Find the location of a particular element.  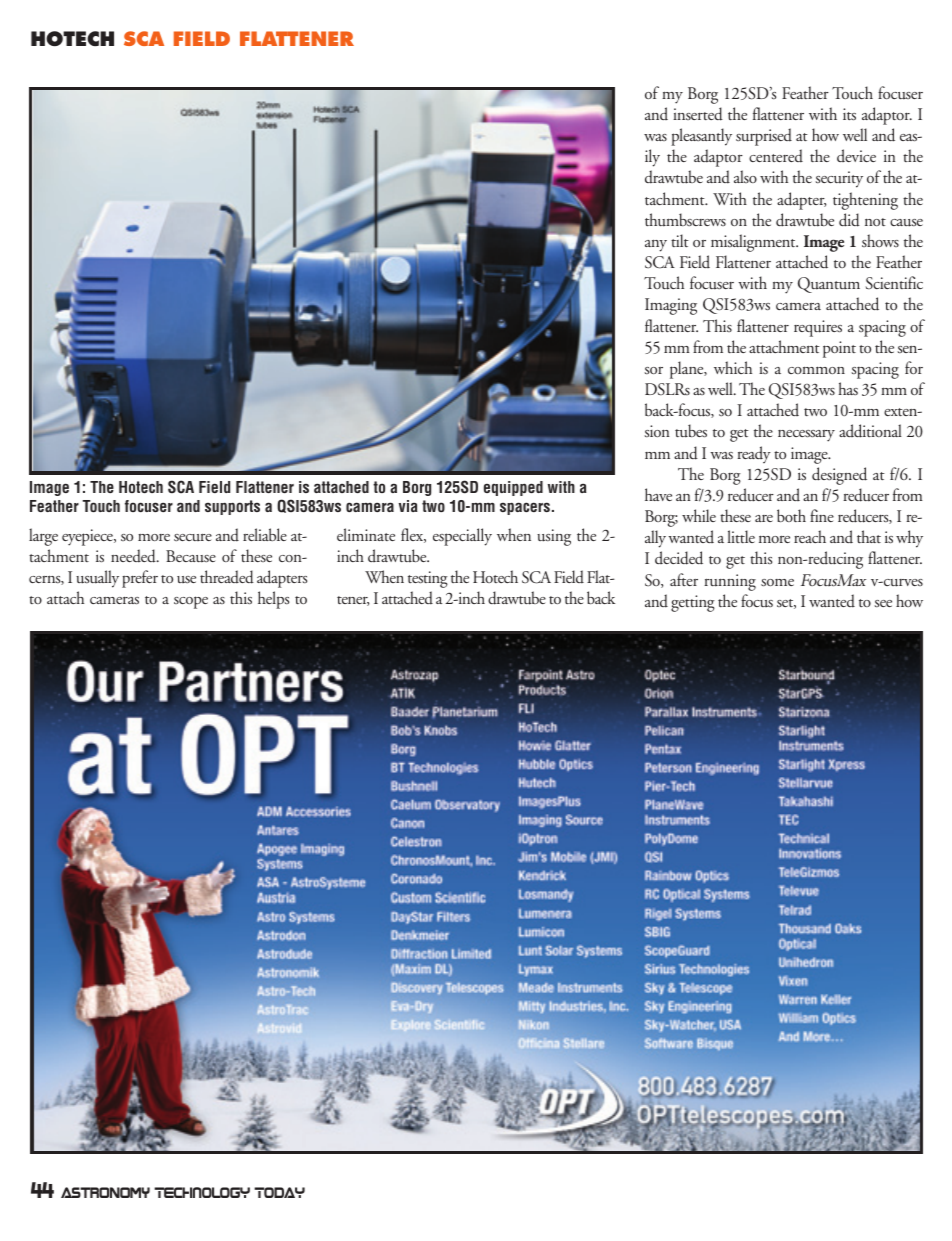

supports is located at coordinates (232, 507).
